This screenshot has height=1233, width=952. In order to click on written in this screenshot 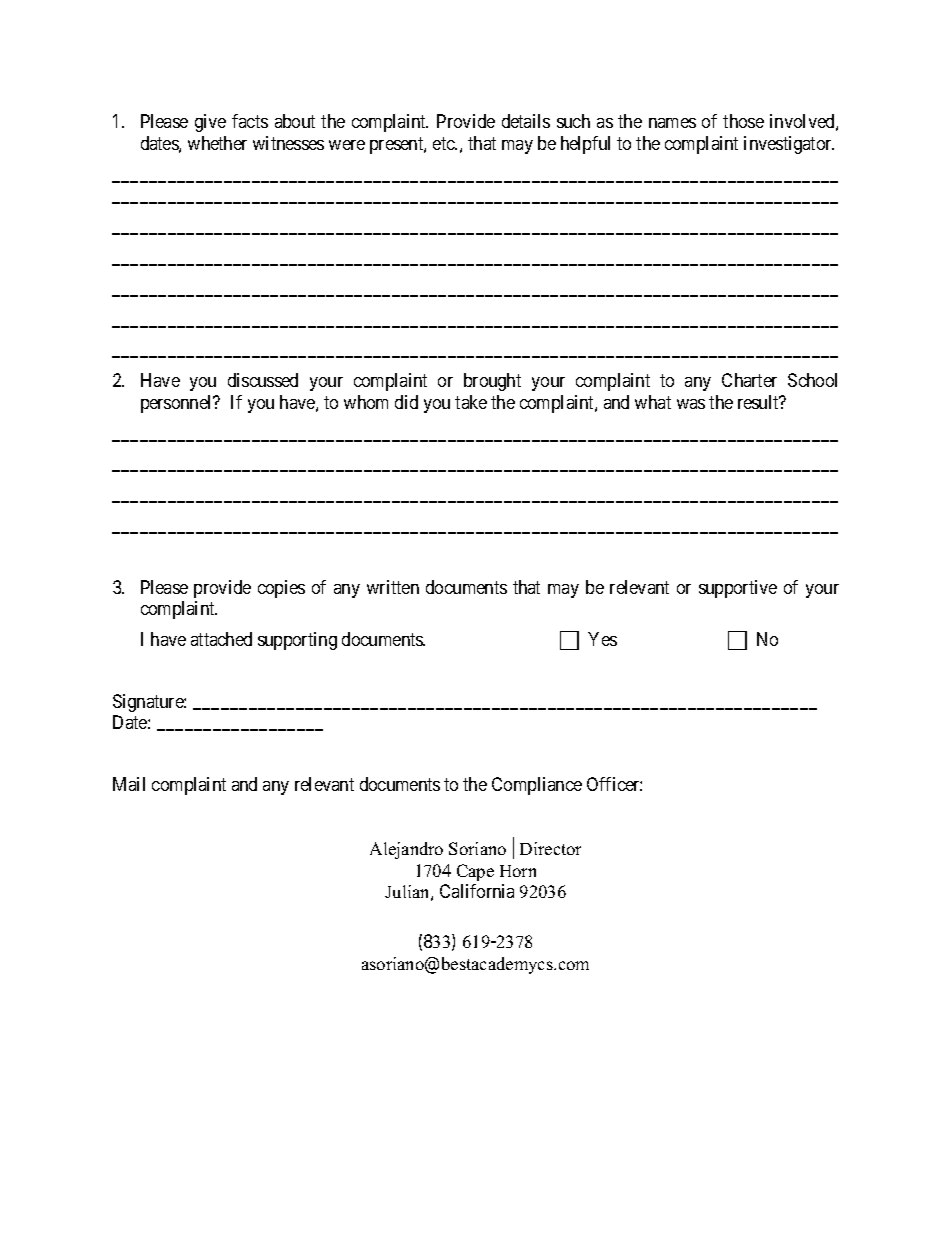, I will do `click(393, 587)`.
